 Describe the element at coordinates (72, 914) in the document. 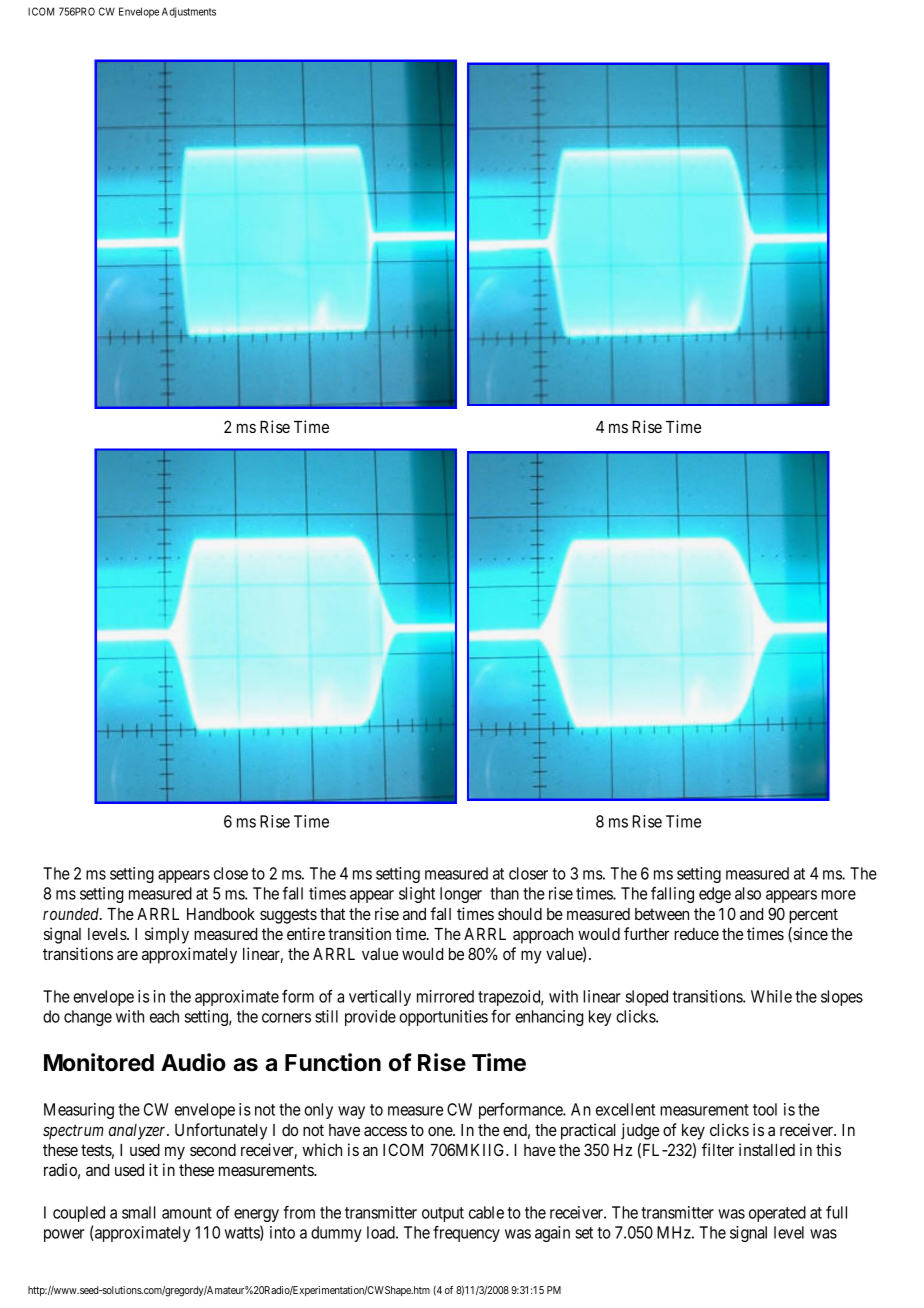

I see `rounded` at that location.
